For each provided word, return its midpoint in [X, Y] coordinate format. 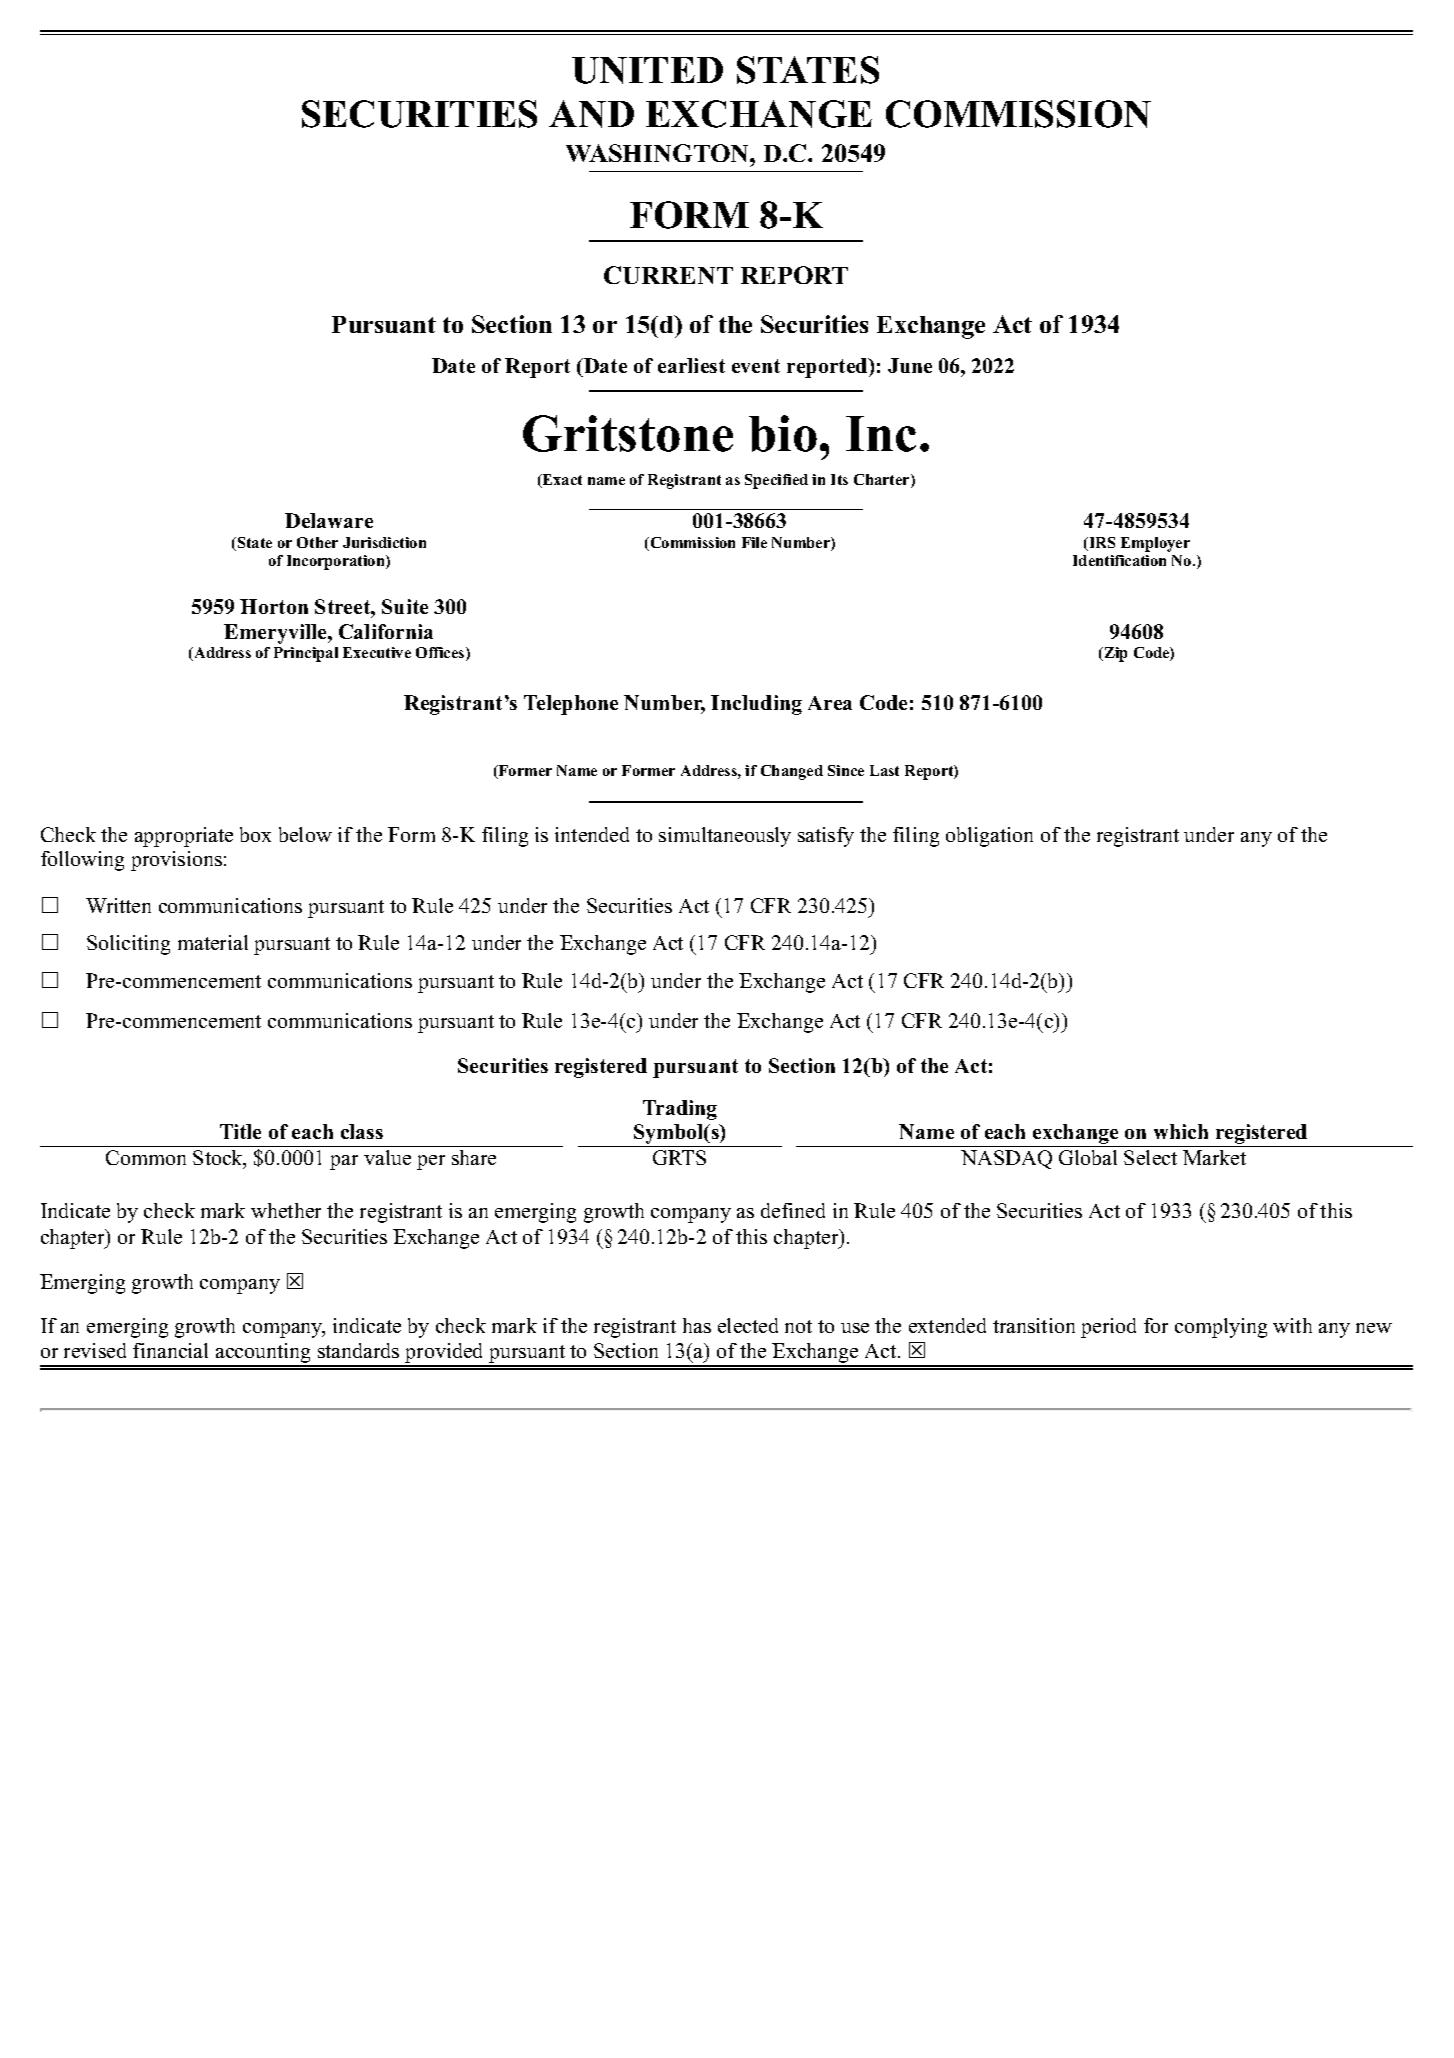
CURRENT [668, 275]
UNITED [647, 70]
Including [756, 705]
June [910, 365]
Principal [306, 654]
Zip [1114, 654]
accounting [264, 1354]
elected [748, 1325]
